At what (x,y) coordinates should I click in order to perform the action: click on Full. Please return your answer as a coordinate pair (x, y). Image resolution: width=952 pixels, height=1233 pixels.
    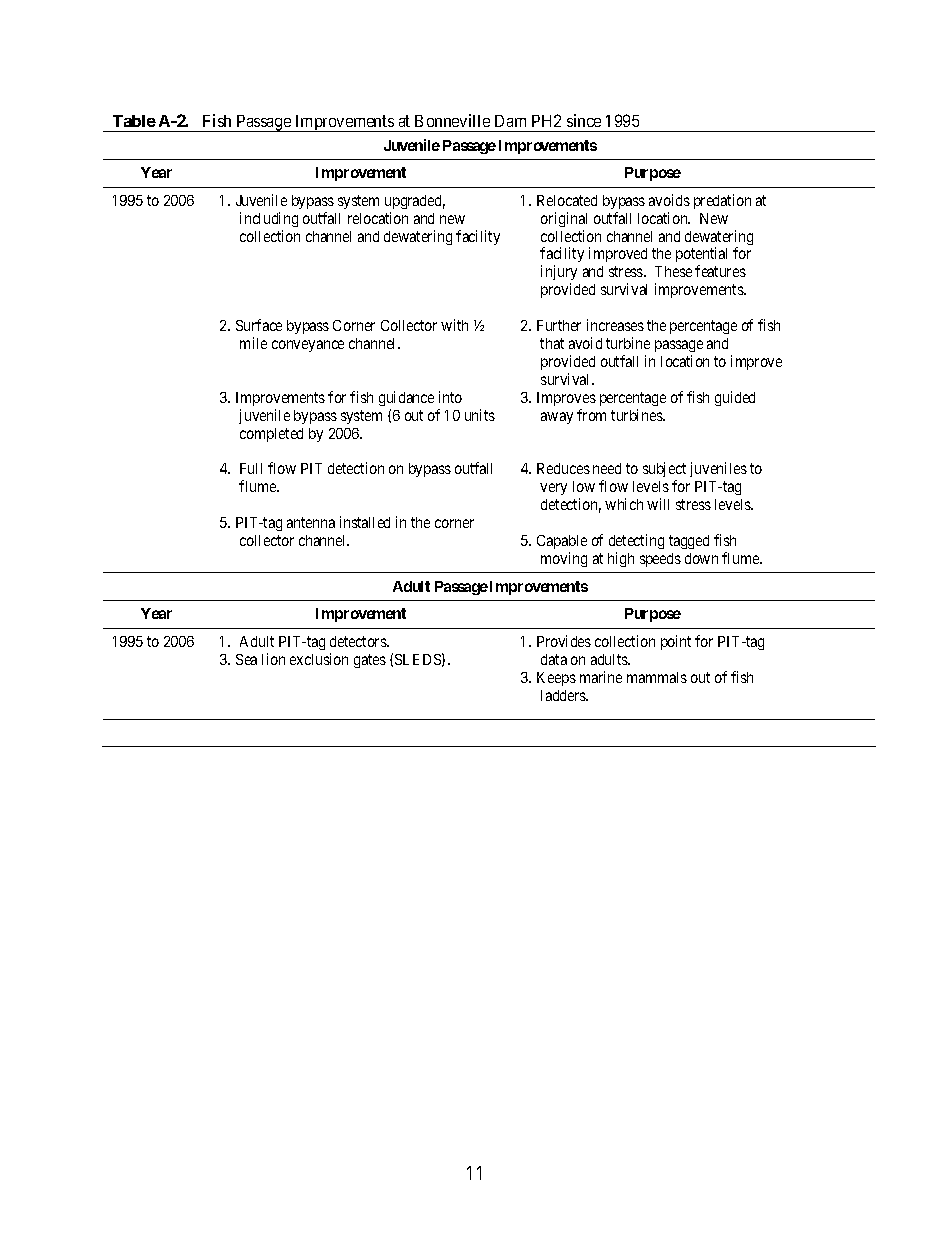
    Looking at the image, I should click on (251, 468).
